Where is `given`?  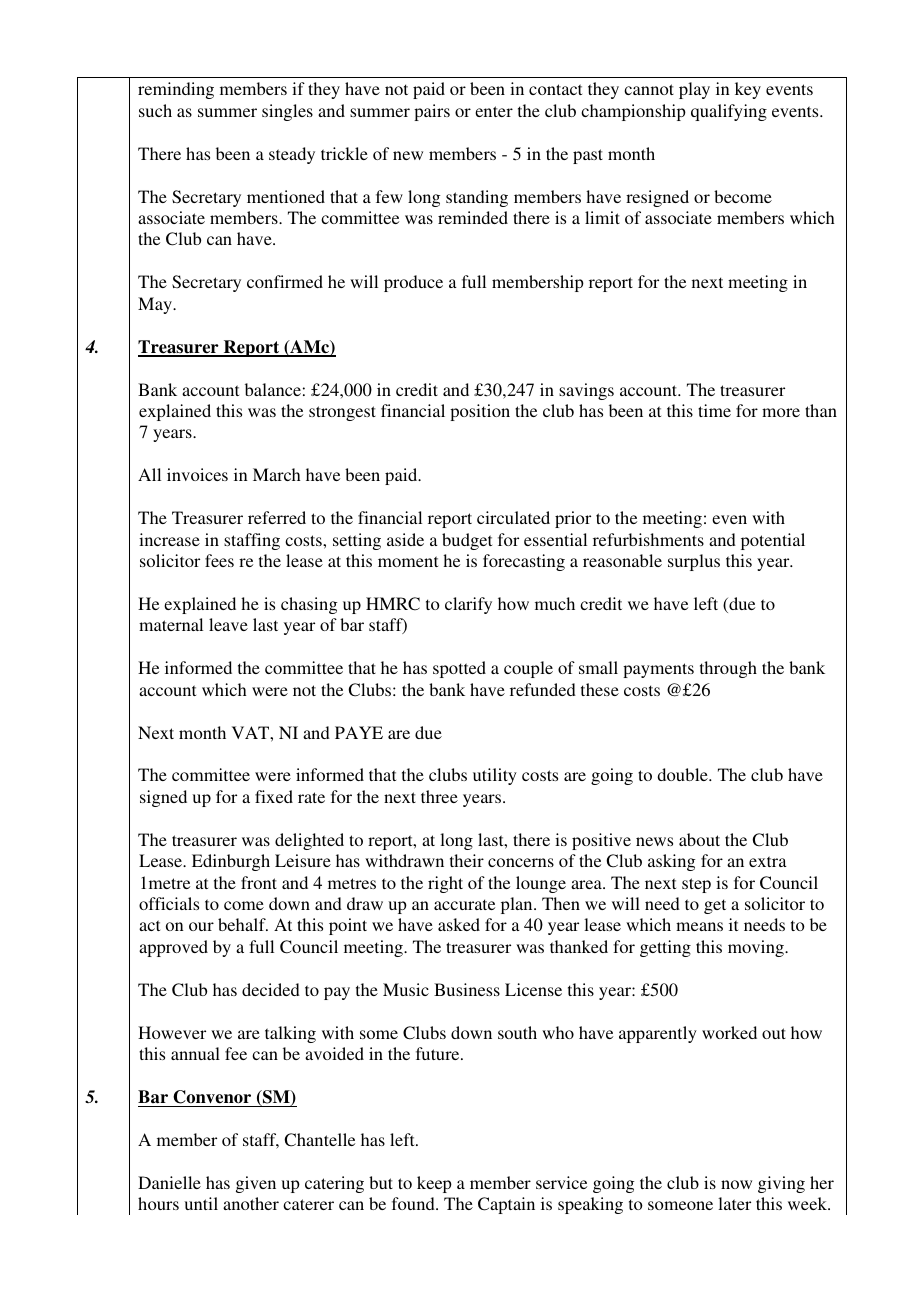 given is located at coordinates (256, 1184).
